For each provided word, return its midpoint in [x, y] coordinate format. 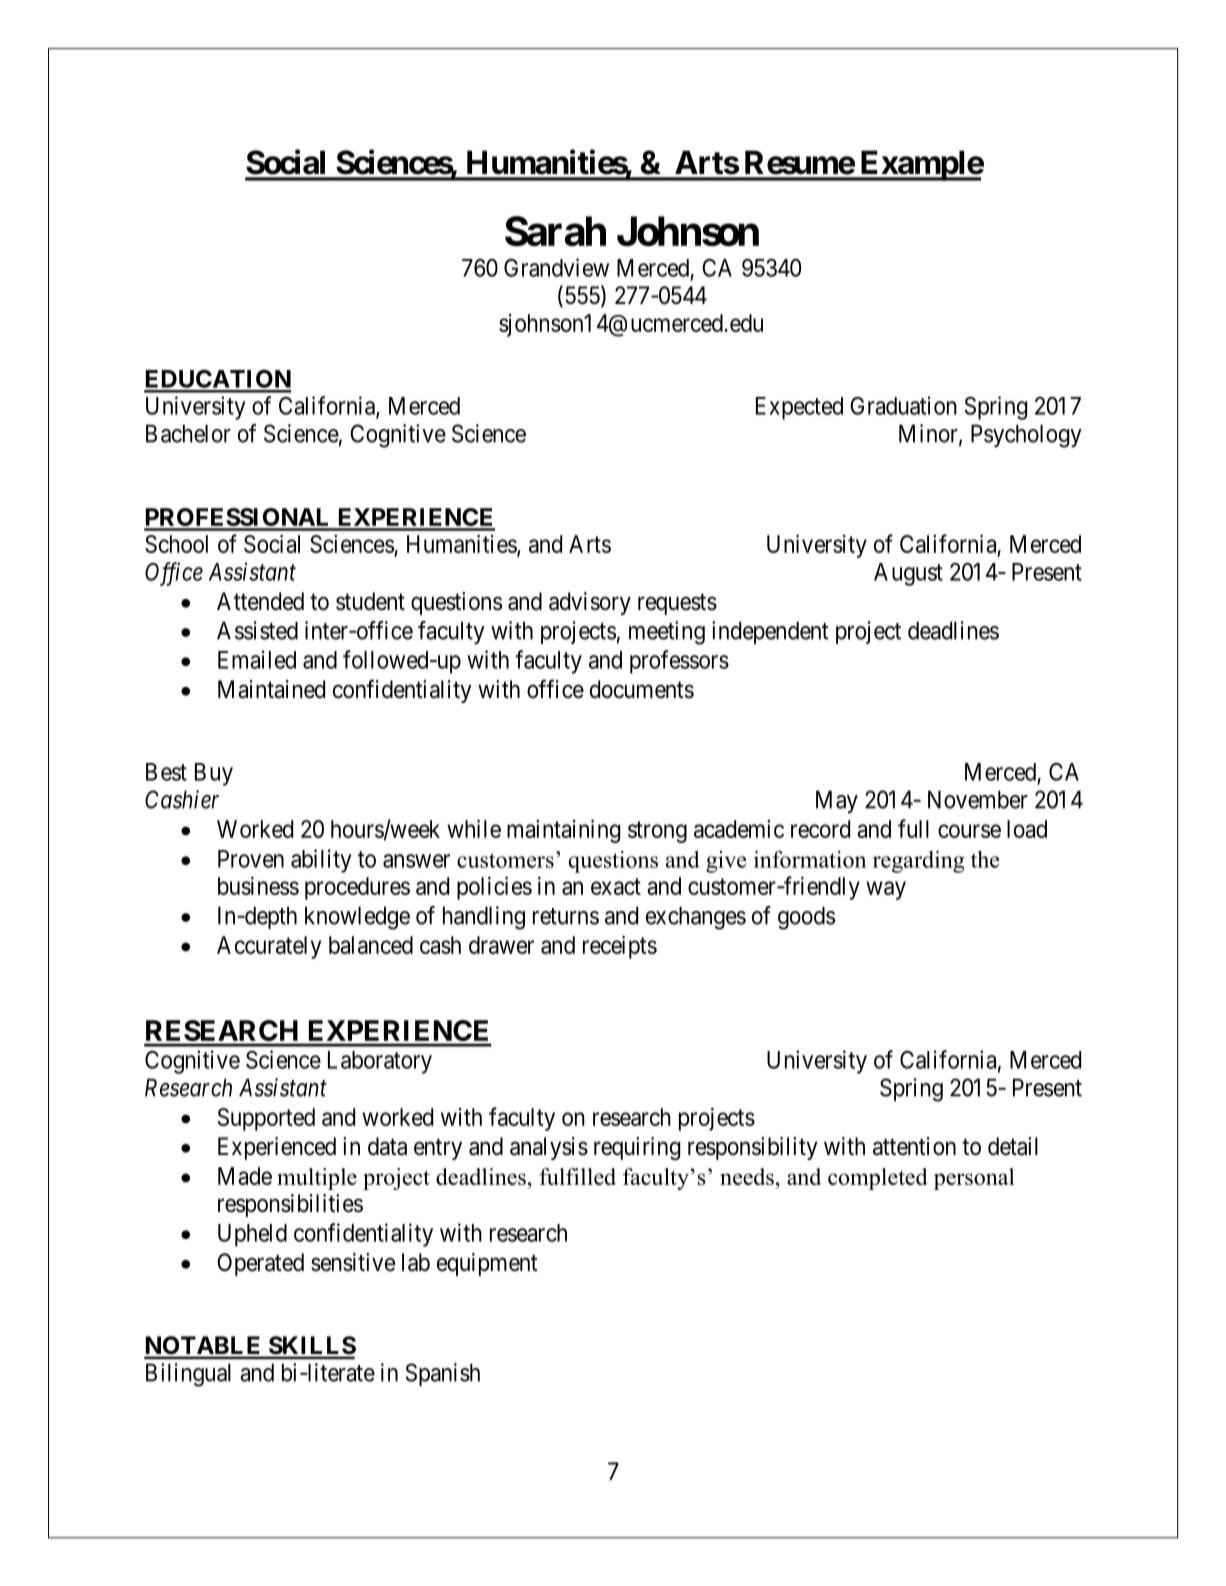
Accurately [269, 947]
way [886, 890]
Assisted [257, 630]
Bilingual [188, 1375]
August [908, 574]
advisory [590, 603]
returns [566, 916]
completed [878, 1179]
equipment [487, 1264]
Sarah [555, 231]
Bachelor [188, 433]
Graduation [903, 405]
